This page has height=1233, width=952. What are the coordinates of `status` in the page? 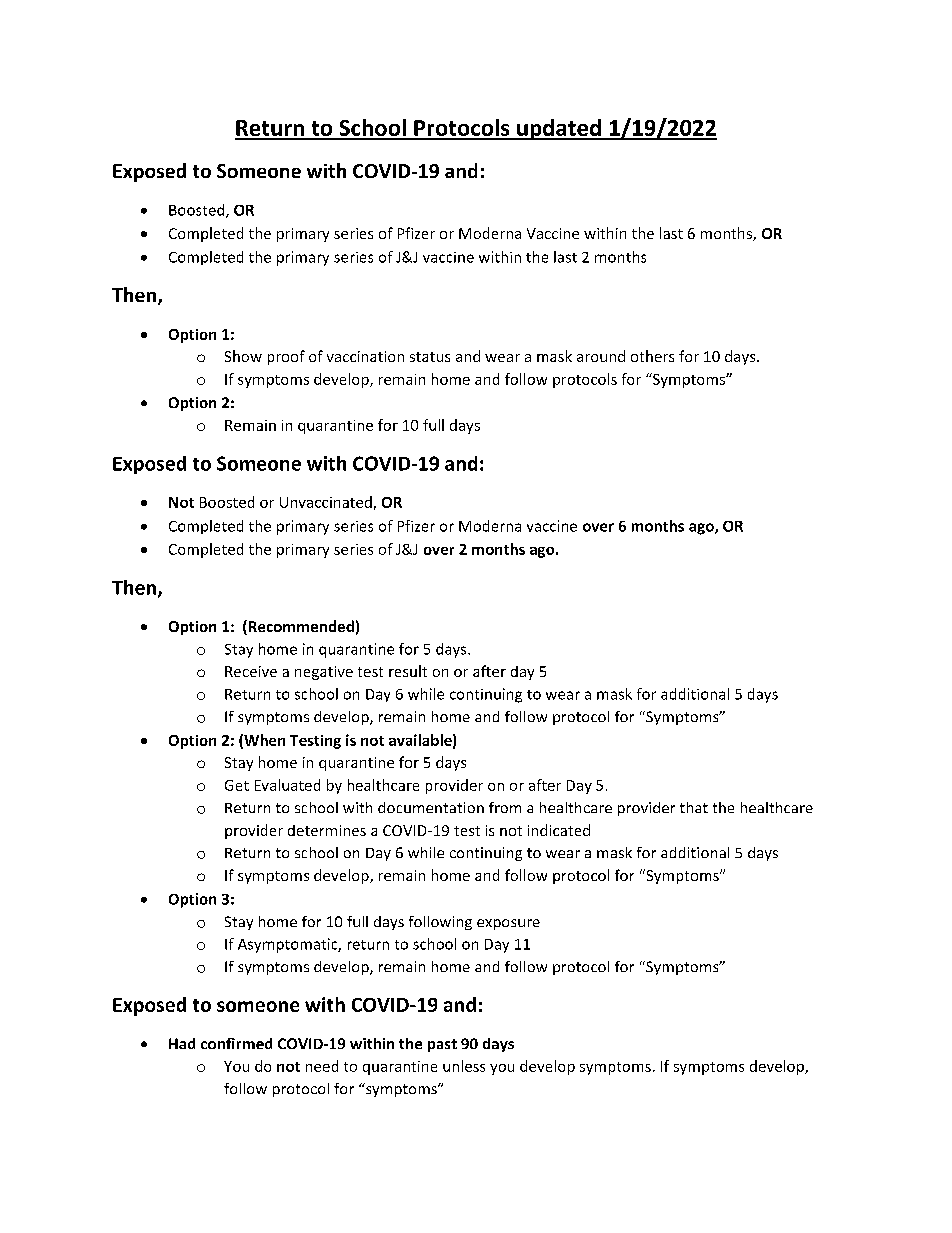 It's located at (430, 357).
